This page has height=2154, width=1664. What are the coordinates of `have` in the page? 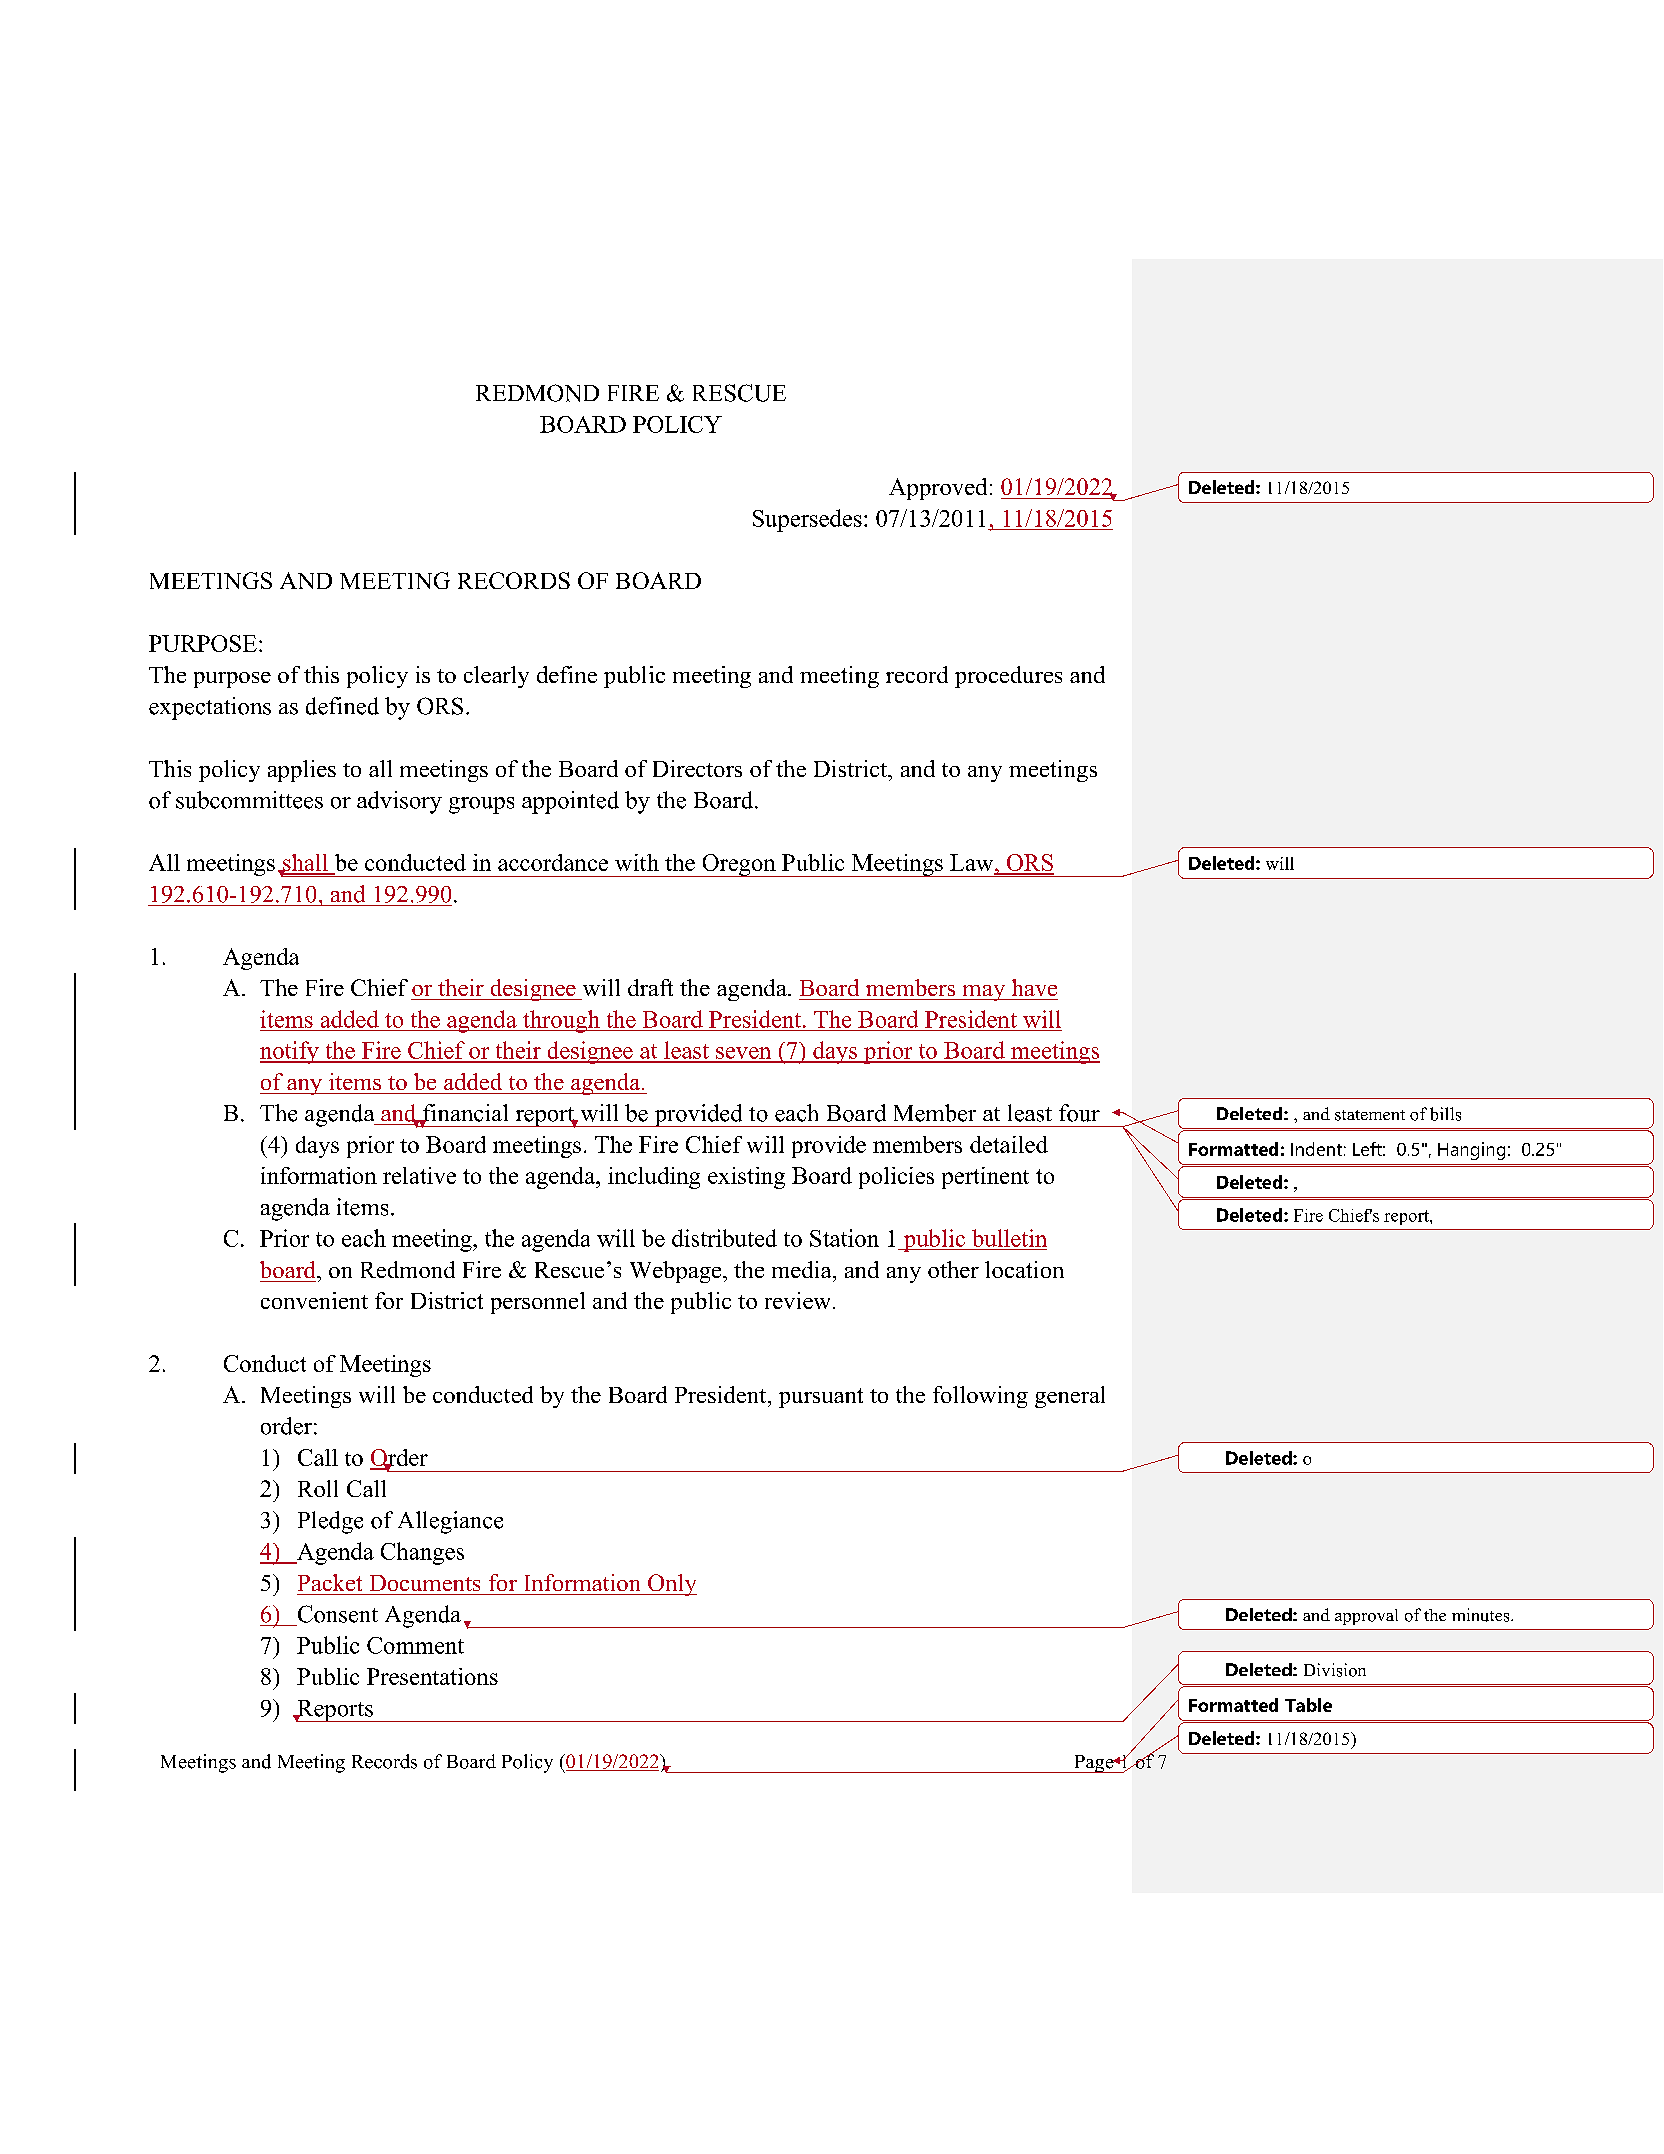 It's located at (1034, 987).
